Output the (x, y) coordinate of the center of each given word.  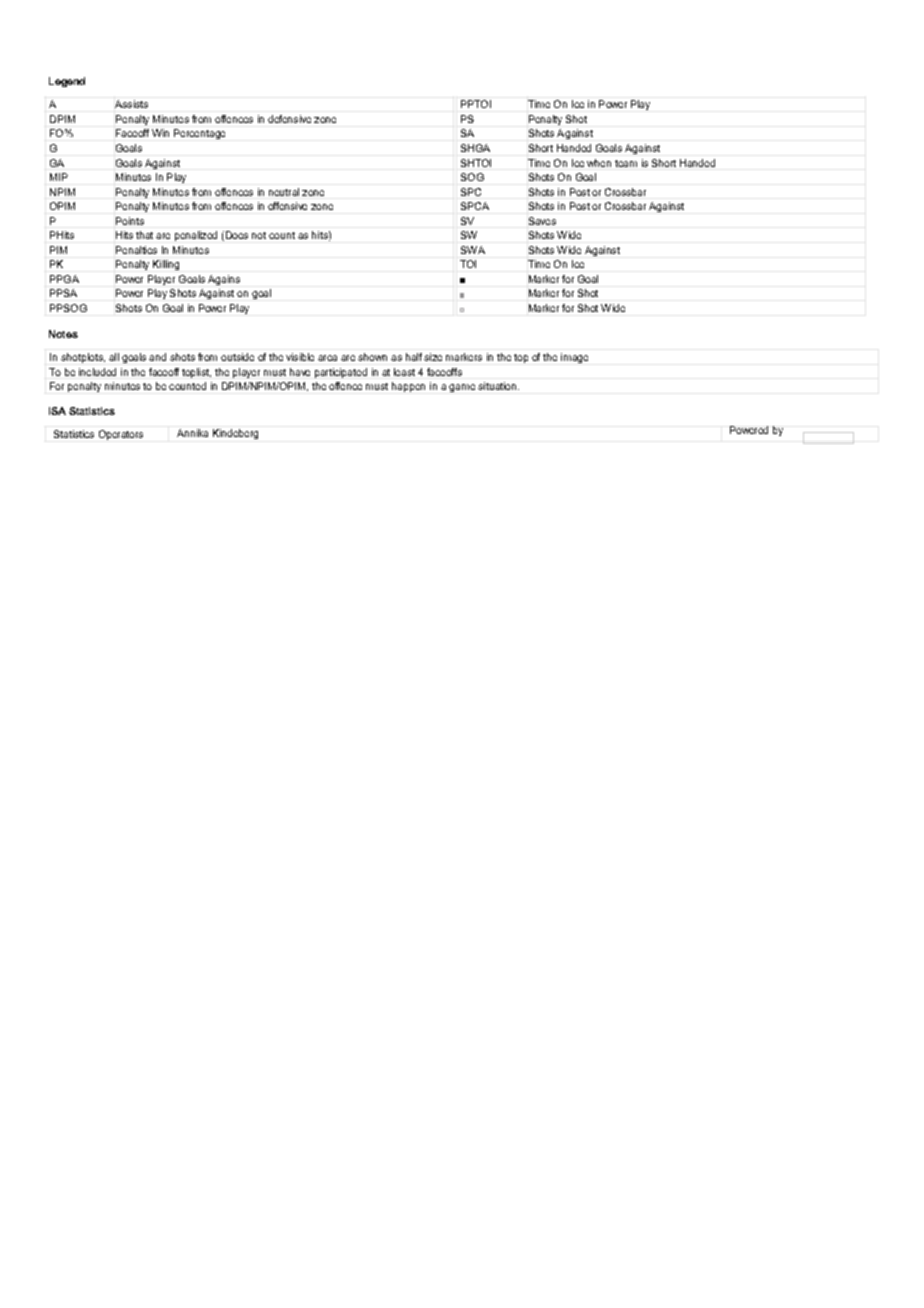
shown (372, 357)
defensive (289, 119)
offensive (287, 206)
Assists (131, 104)
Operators (121, 435)
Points (130, 221)
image (574, 358)
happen (408, 387)
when (599, 163)
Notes (63, 334)
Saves (542, 221)
